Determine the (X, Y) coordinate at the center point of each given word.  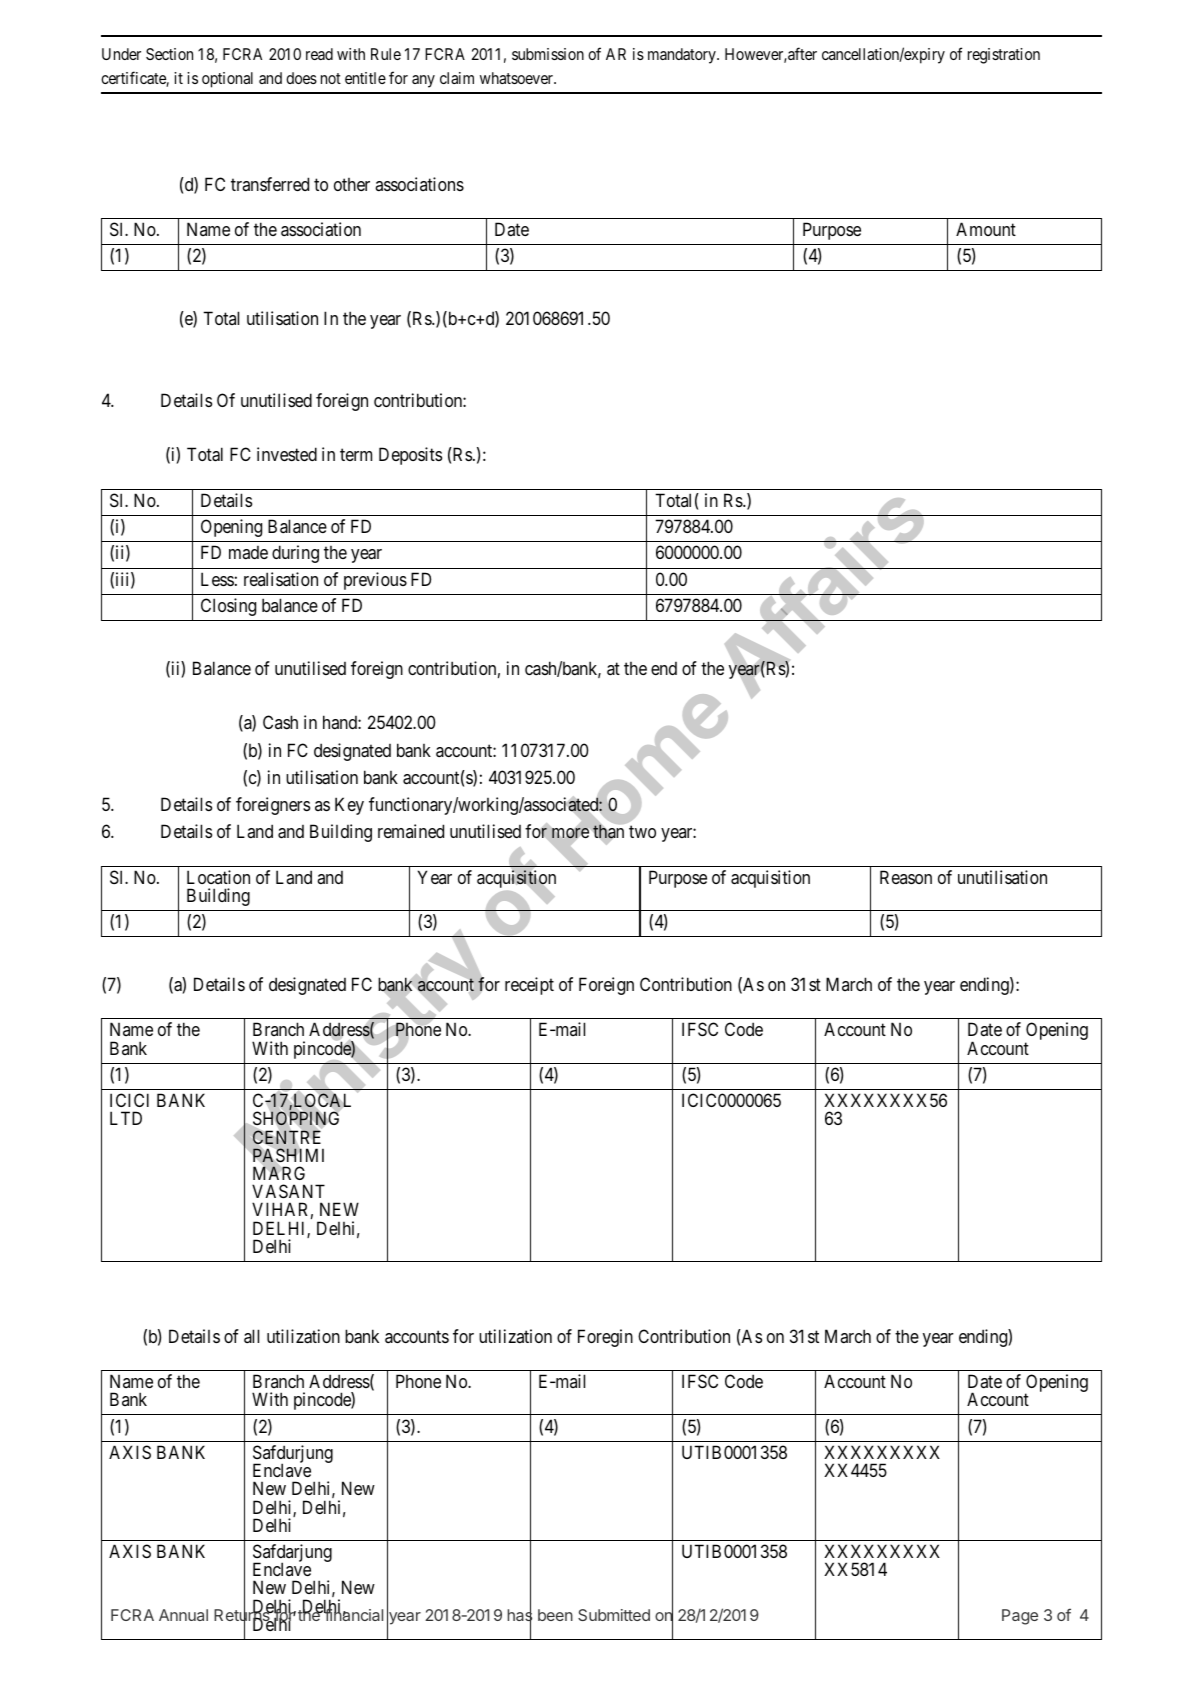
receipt (529, 986)
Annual (183, 1615)
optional (227, 80)
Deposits (410, 456)
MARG (279, 1173)
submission (548, 54)
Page (1020, 1617)
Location (218, 877)
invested (287, 454)
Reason (906, 877)
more (570, 833)
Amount (986, 229)
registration (1004, 56)
